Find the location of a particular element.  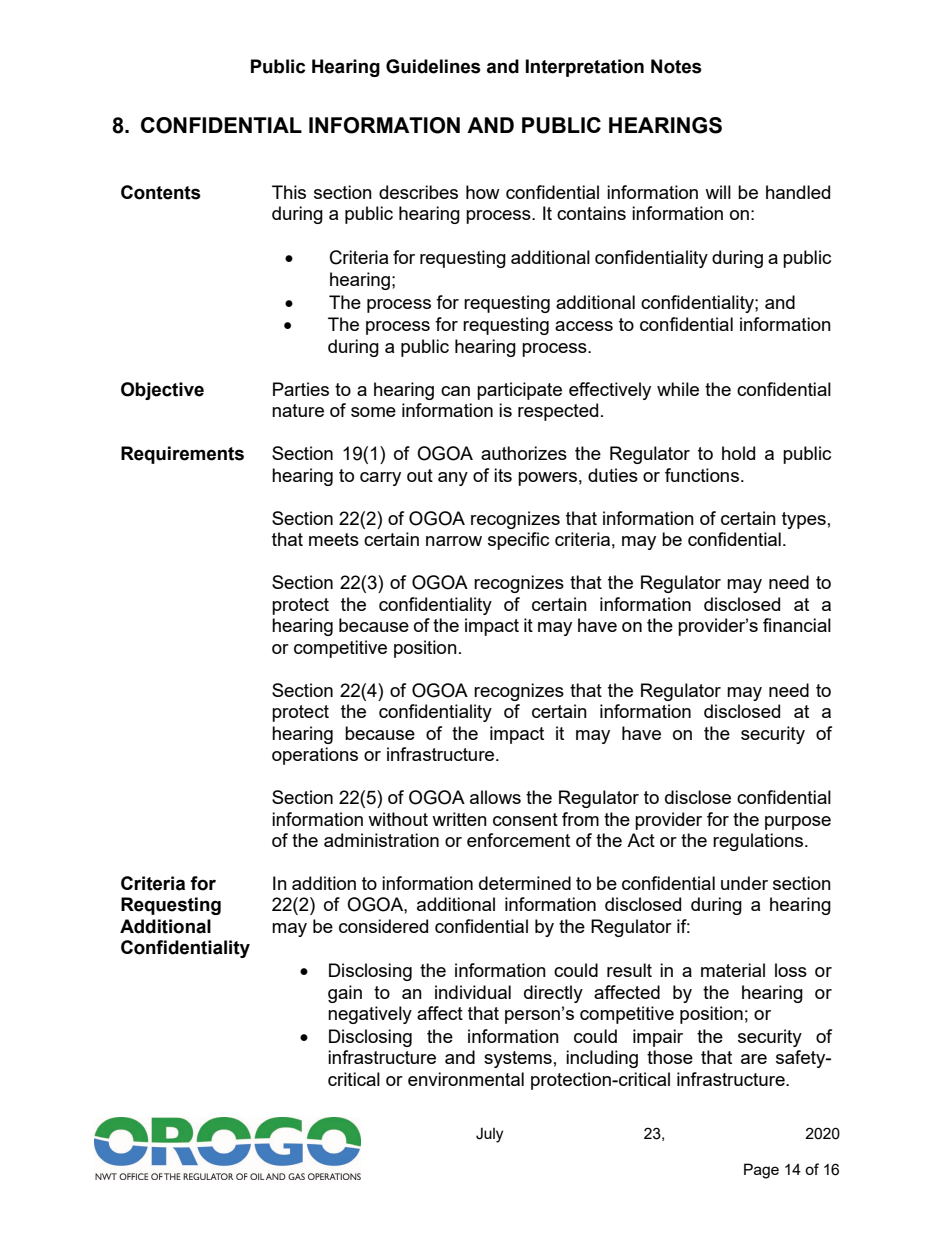

narrow is located at coordinates (454, 541).
